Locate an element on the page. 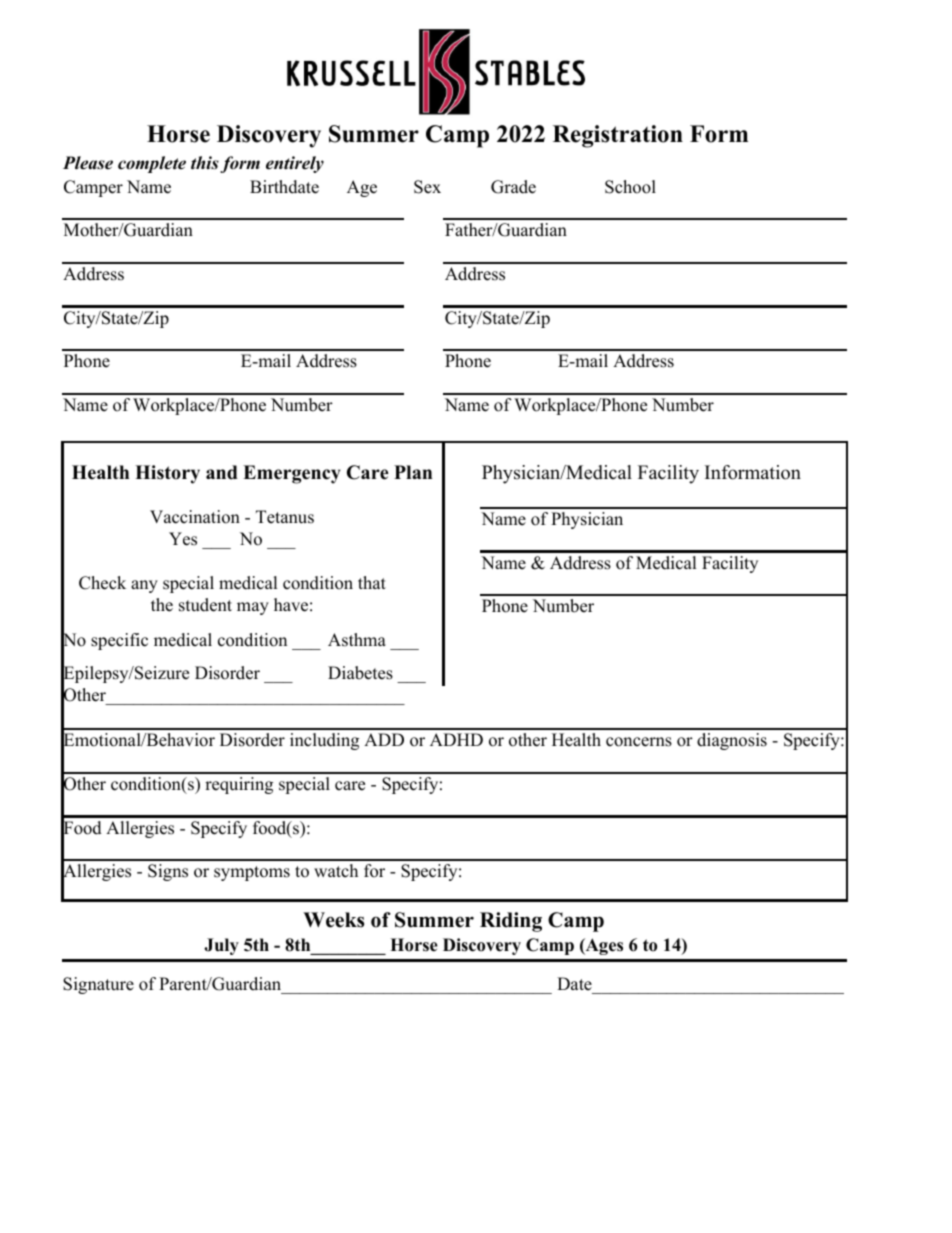 This image has height=1233, width=952. Grade is located at coordinates (513, 187).
